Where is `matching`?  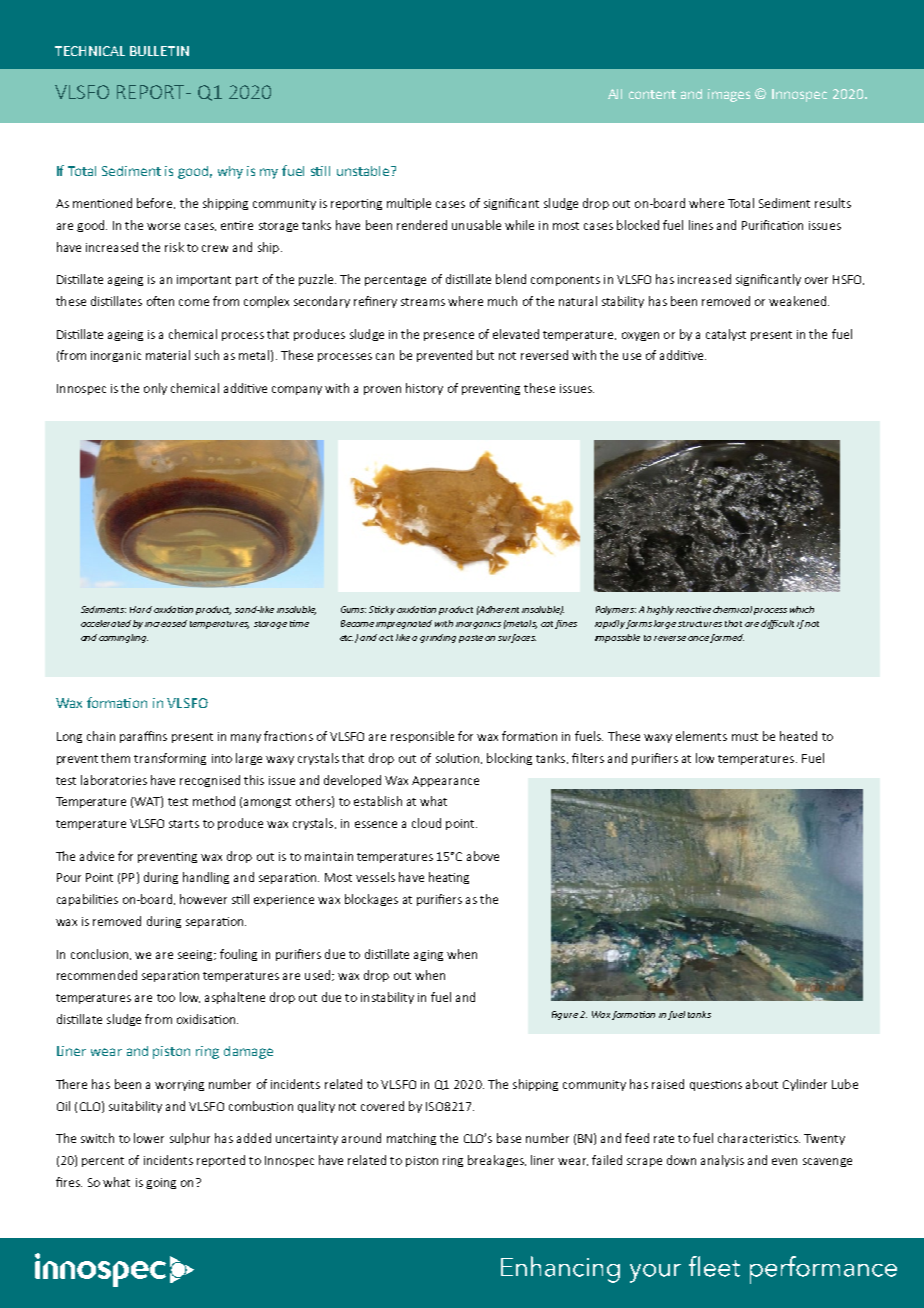
matching is located at coordinates (411, 1139).
